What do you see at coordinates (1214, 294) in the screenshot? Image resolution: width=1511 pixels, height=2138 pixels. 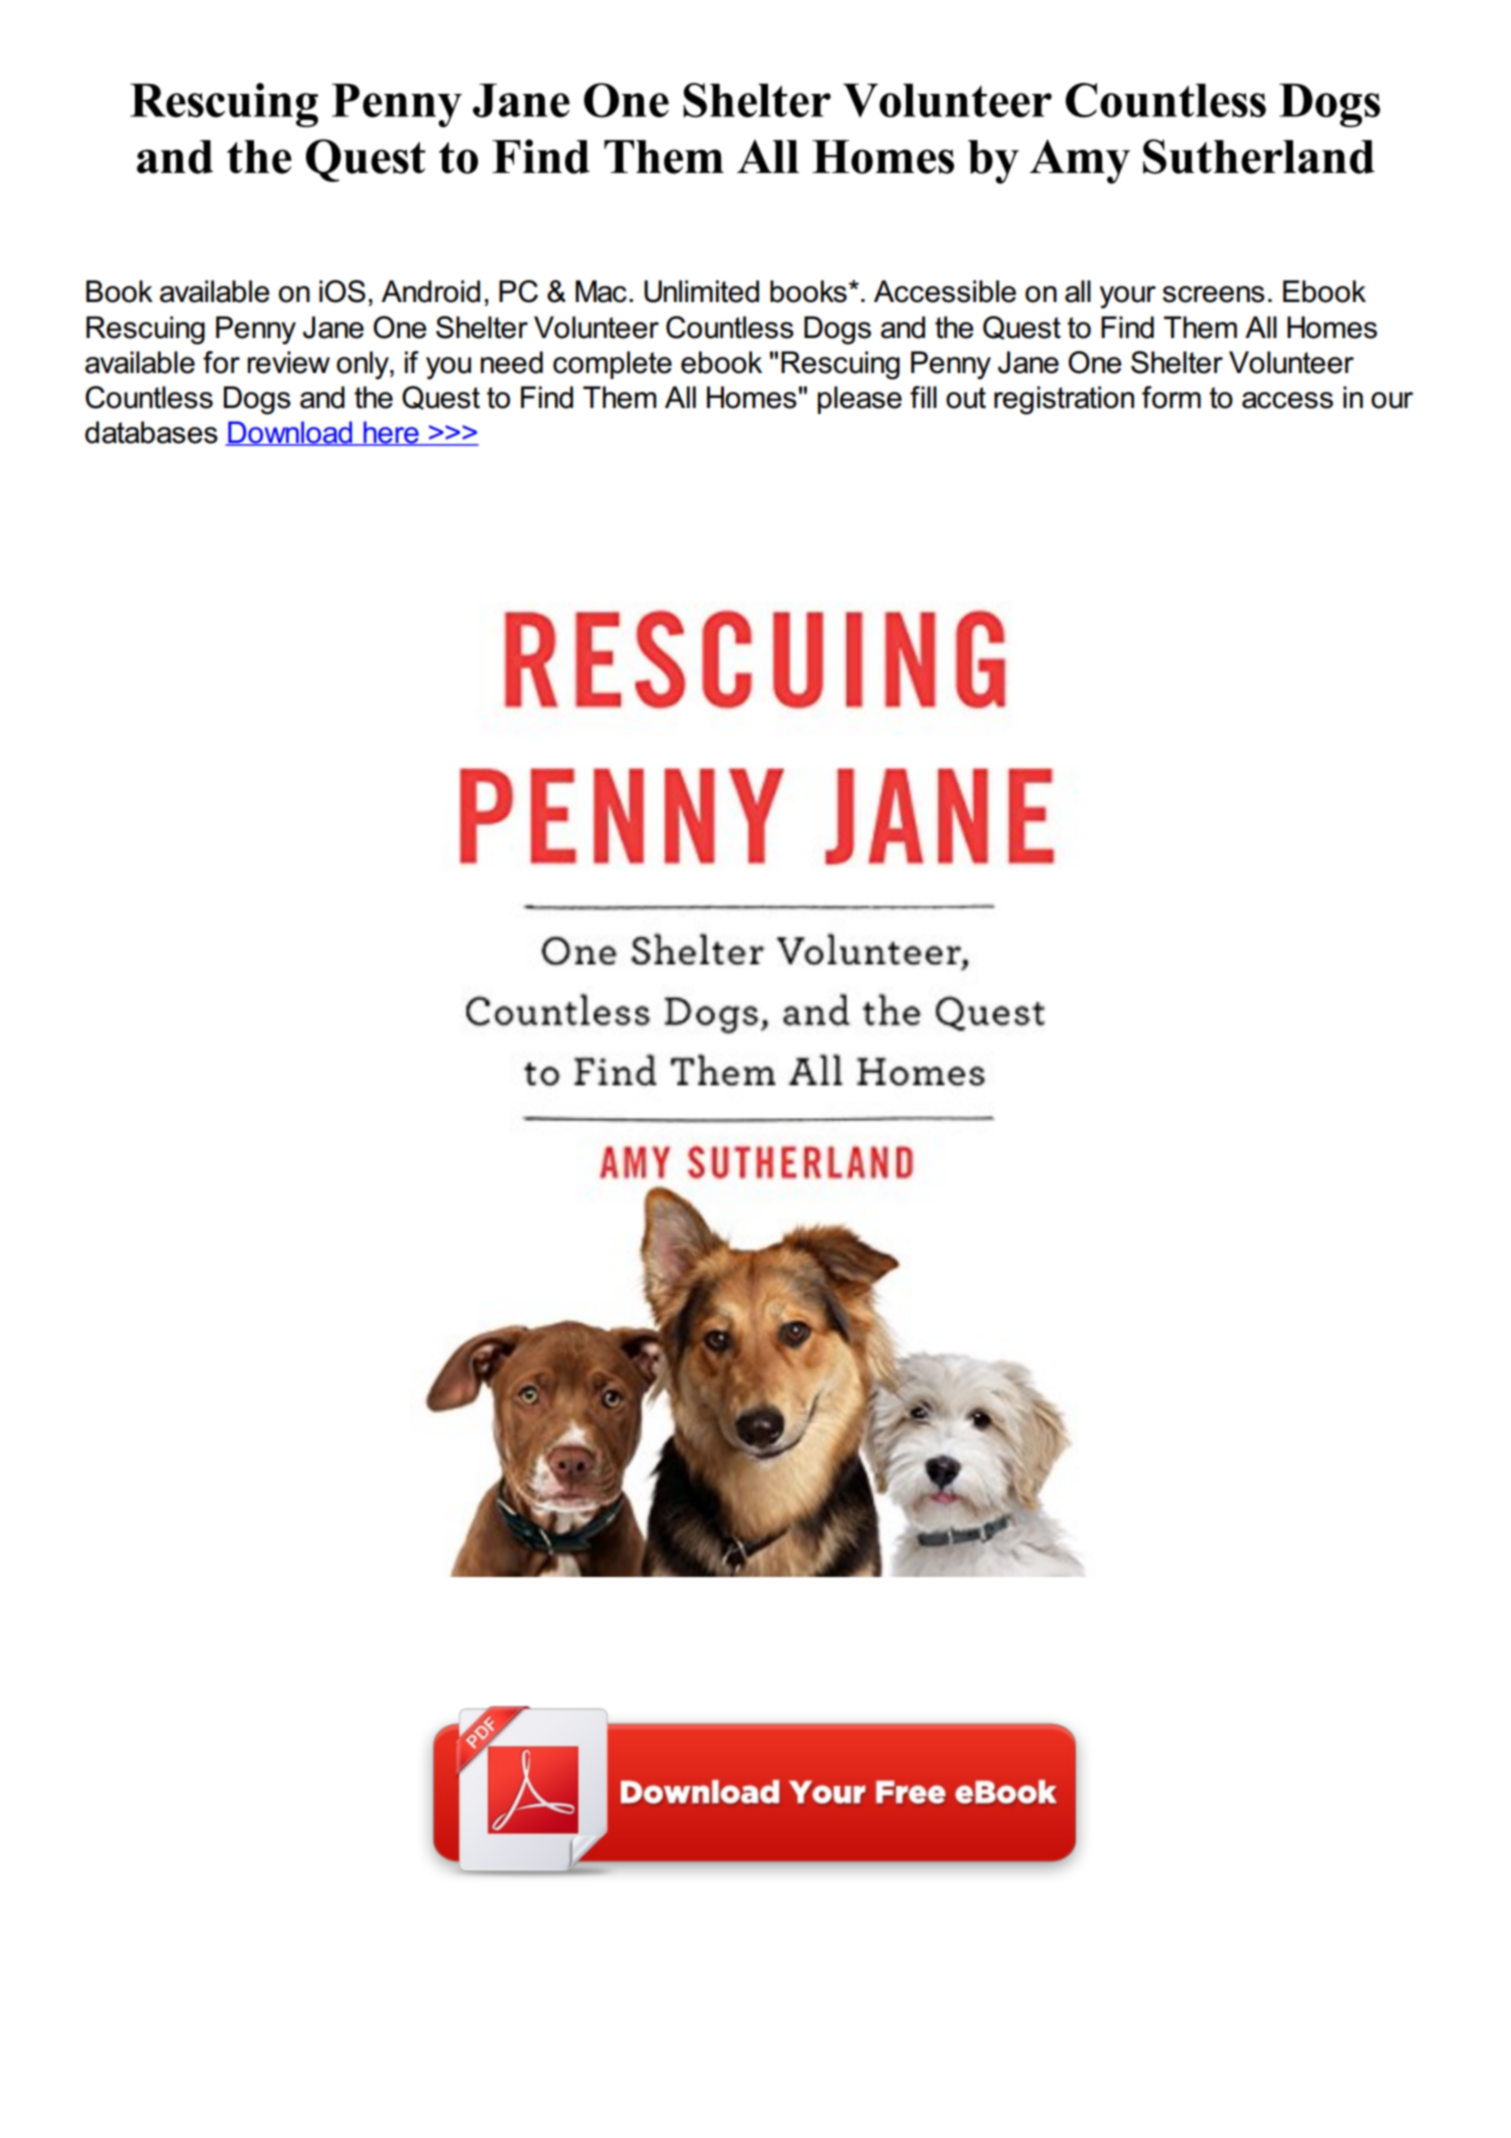 I see `screens` at bounding box center [1214, 294].
